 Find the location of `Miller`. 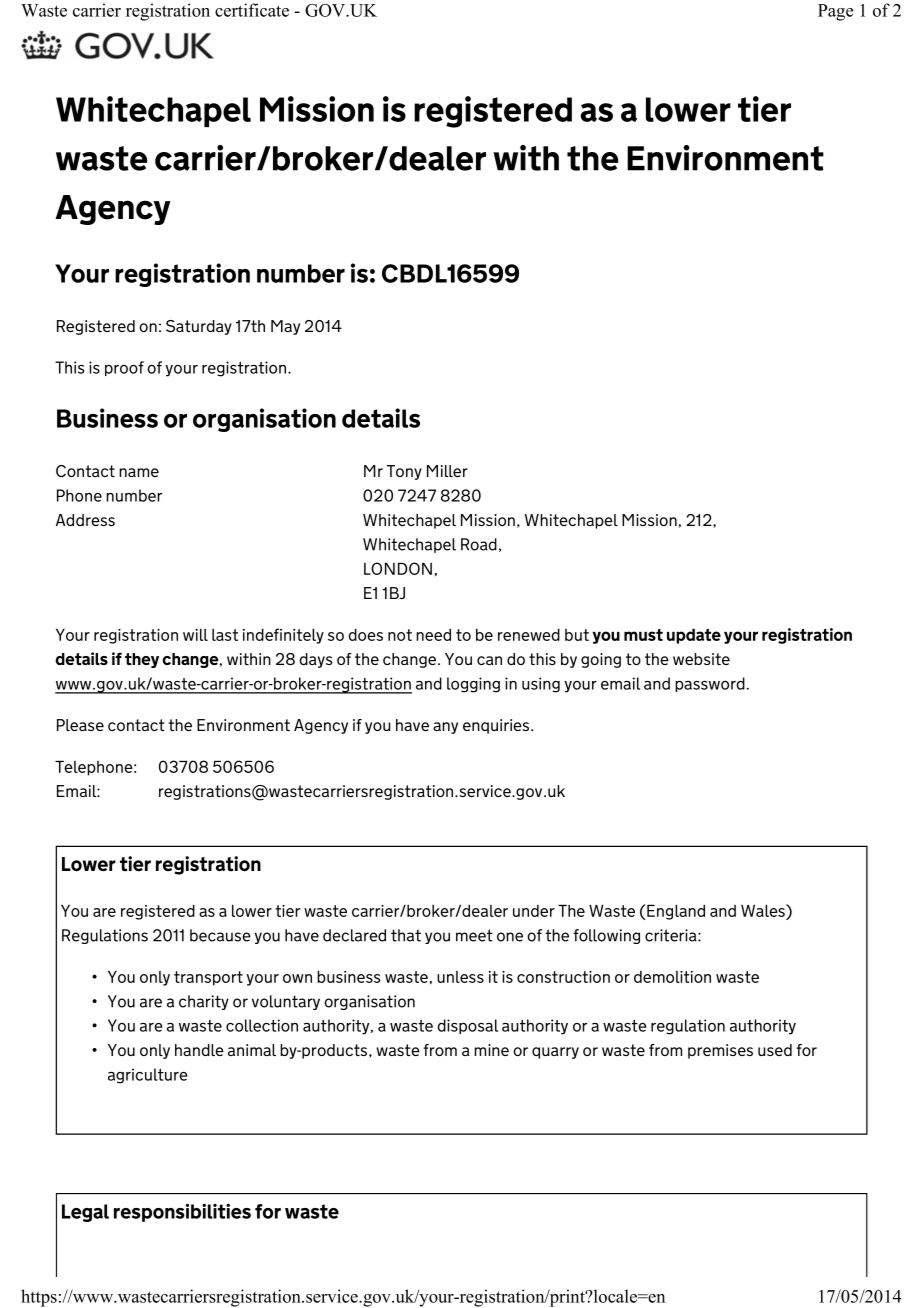

Miller is located at coordinates (447, 471).
